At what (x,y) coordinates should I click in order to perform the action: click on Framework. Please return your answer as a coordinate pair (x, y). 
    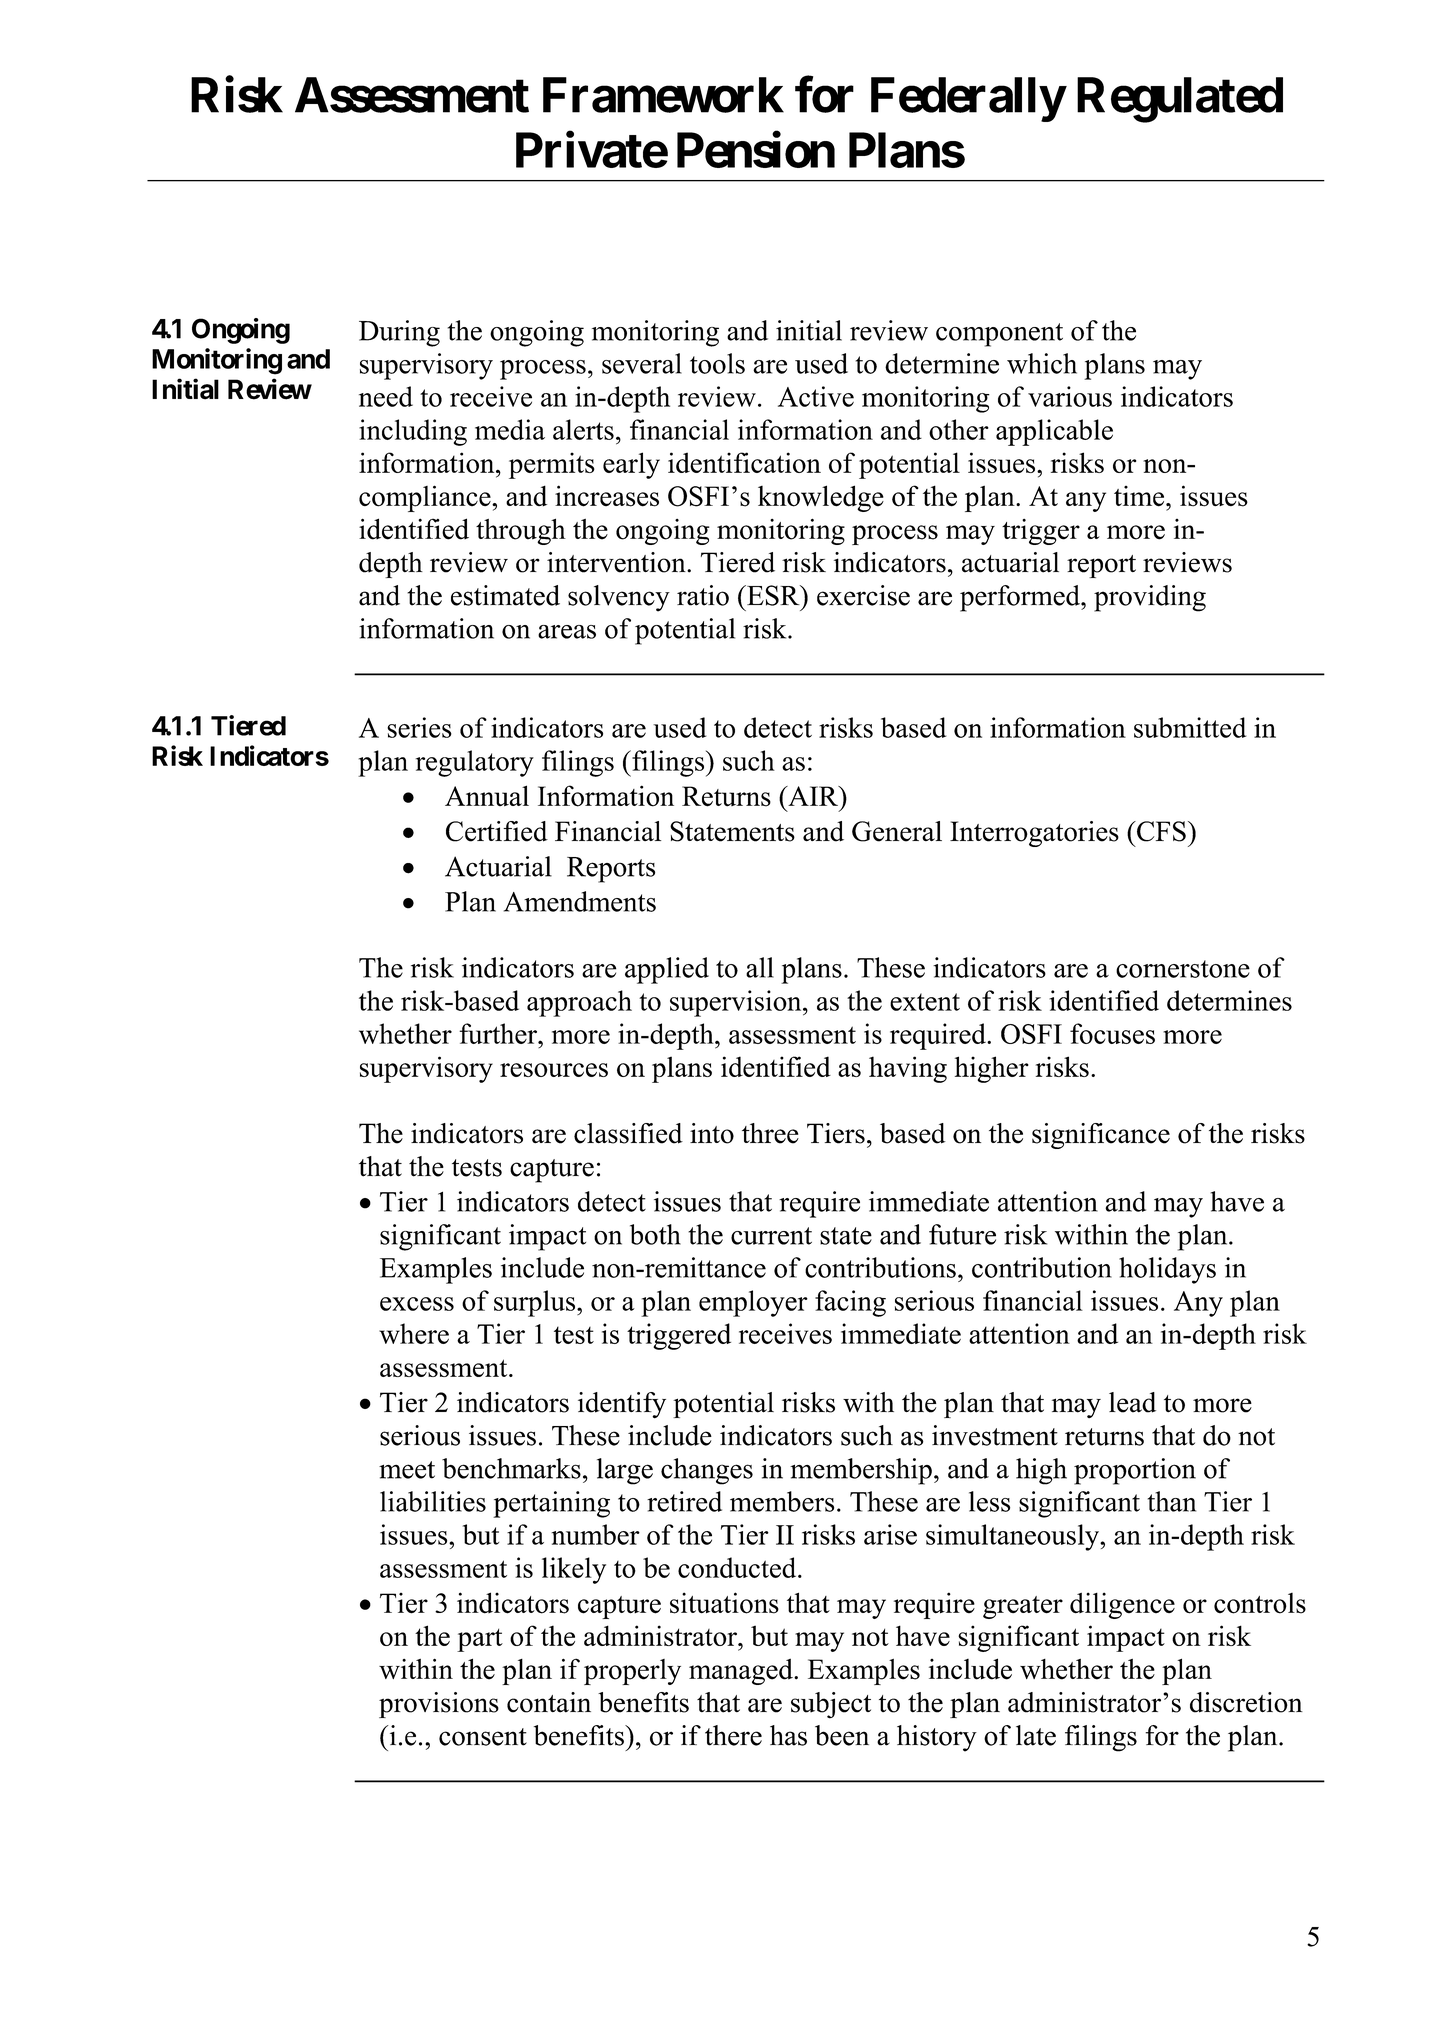
    Looking at the image, I should click on (663, 95).
